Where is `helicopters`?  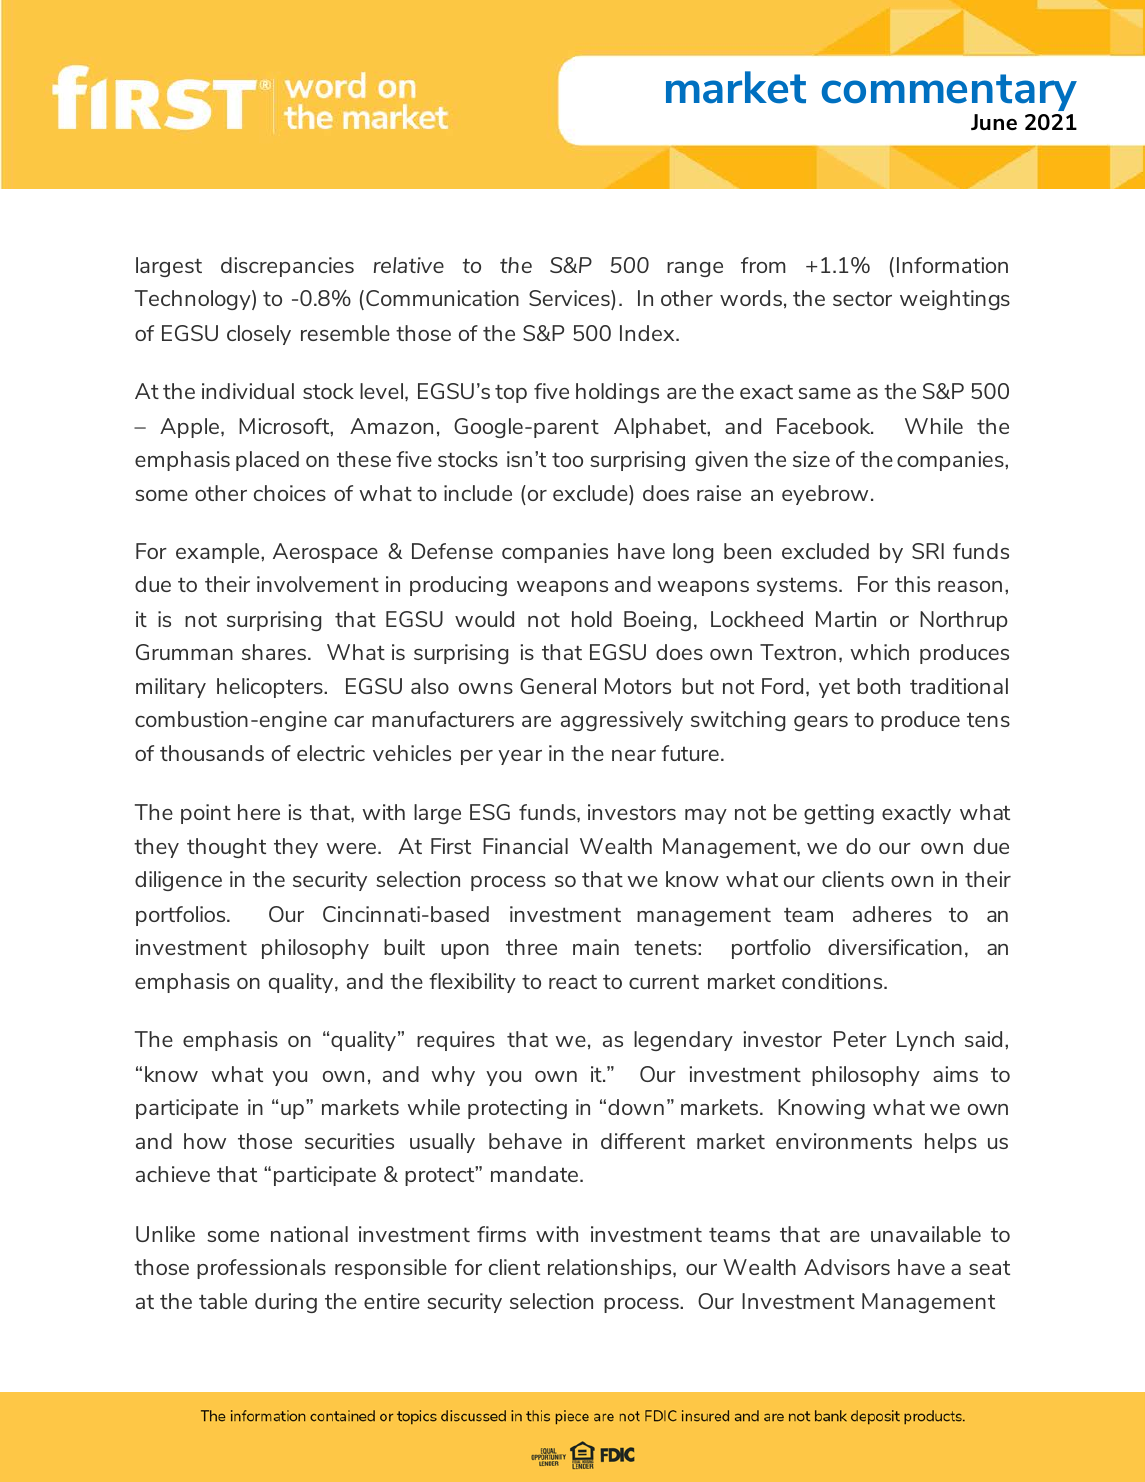
helicopters is located at coordinates (271, 688).
